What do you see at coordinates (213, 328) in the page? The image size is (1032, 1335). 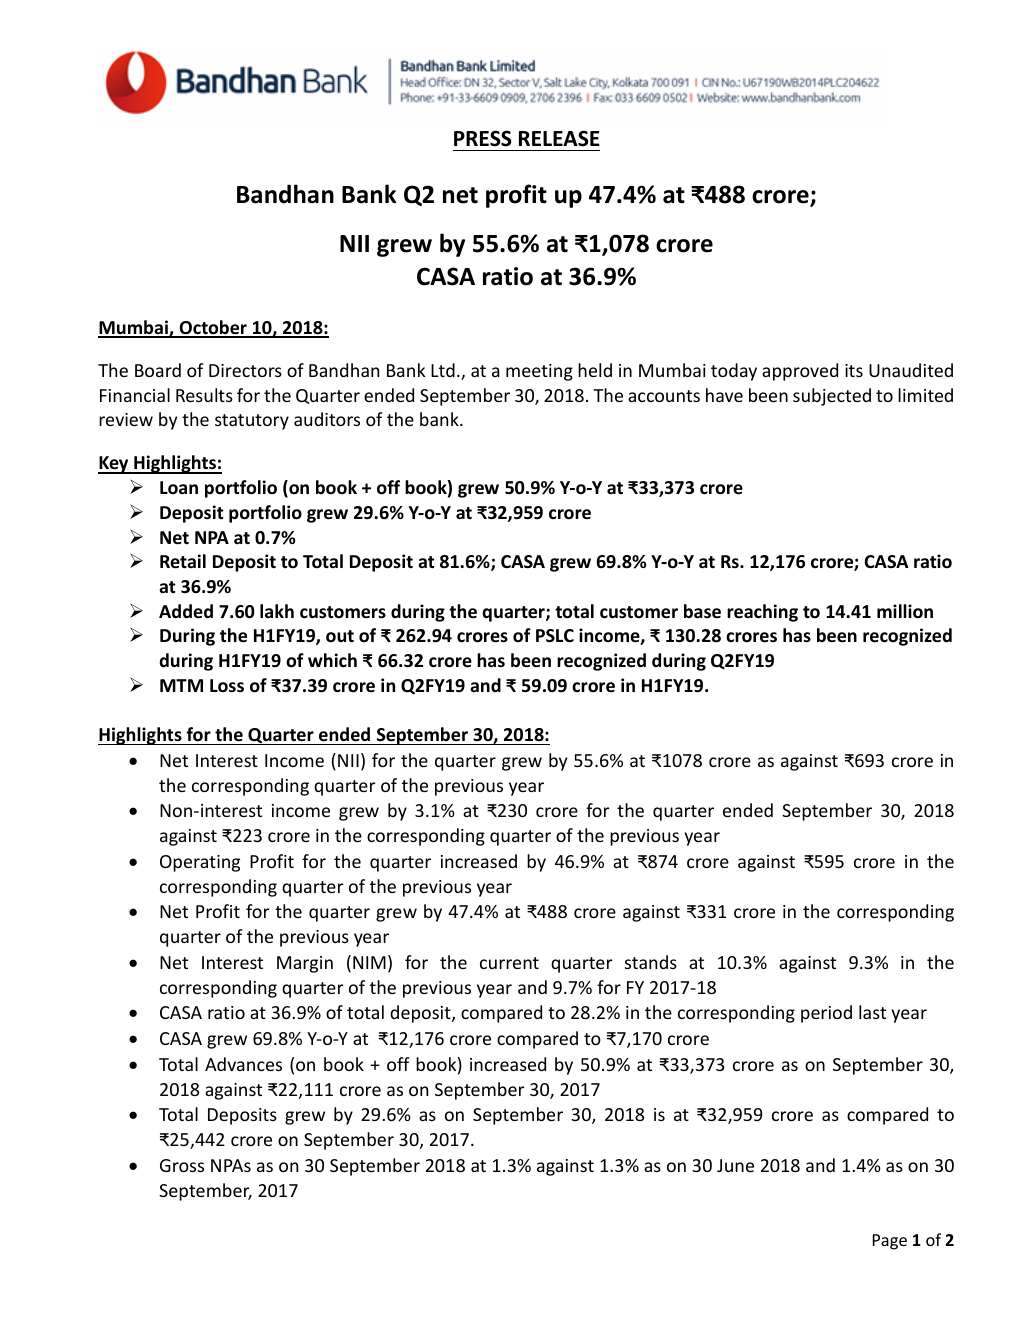 I see `October` at bounding box center [213, 328].
